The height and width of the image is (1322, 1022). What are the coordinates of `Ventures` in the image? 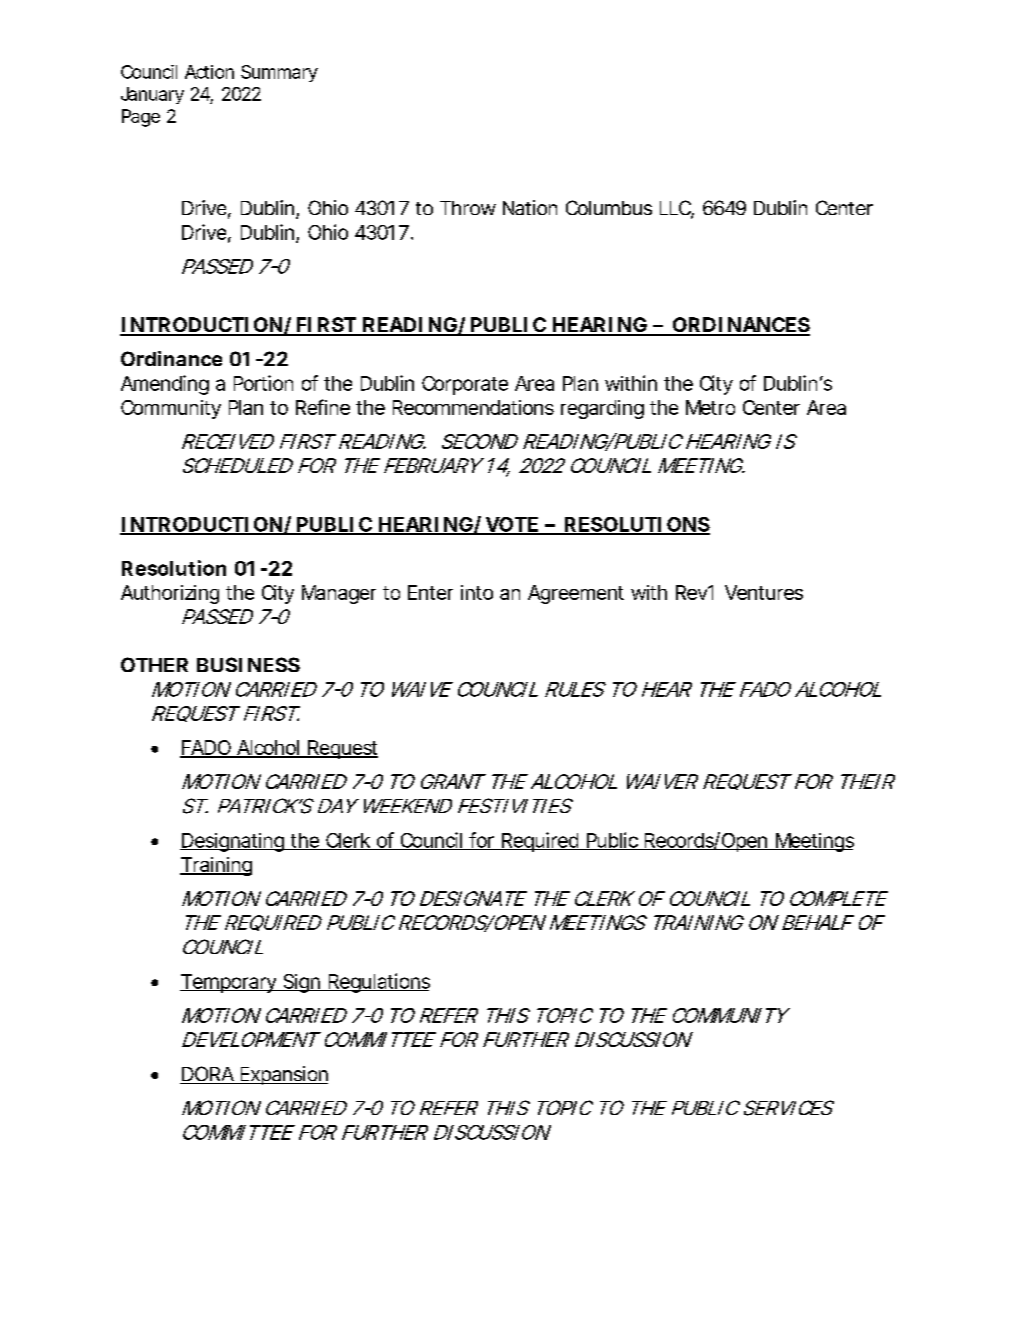 It's located at (764, 592).
